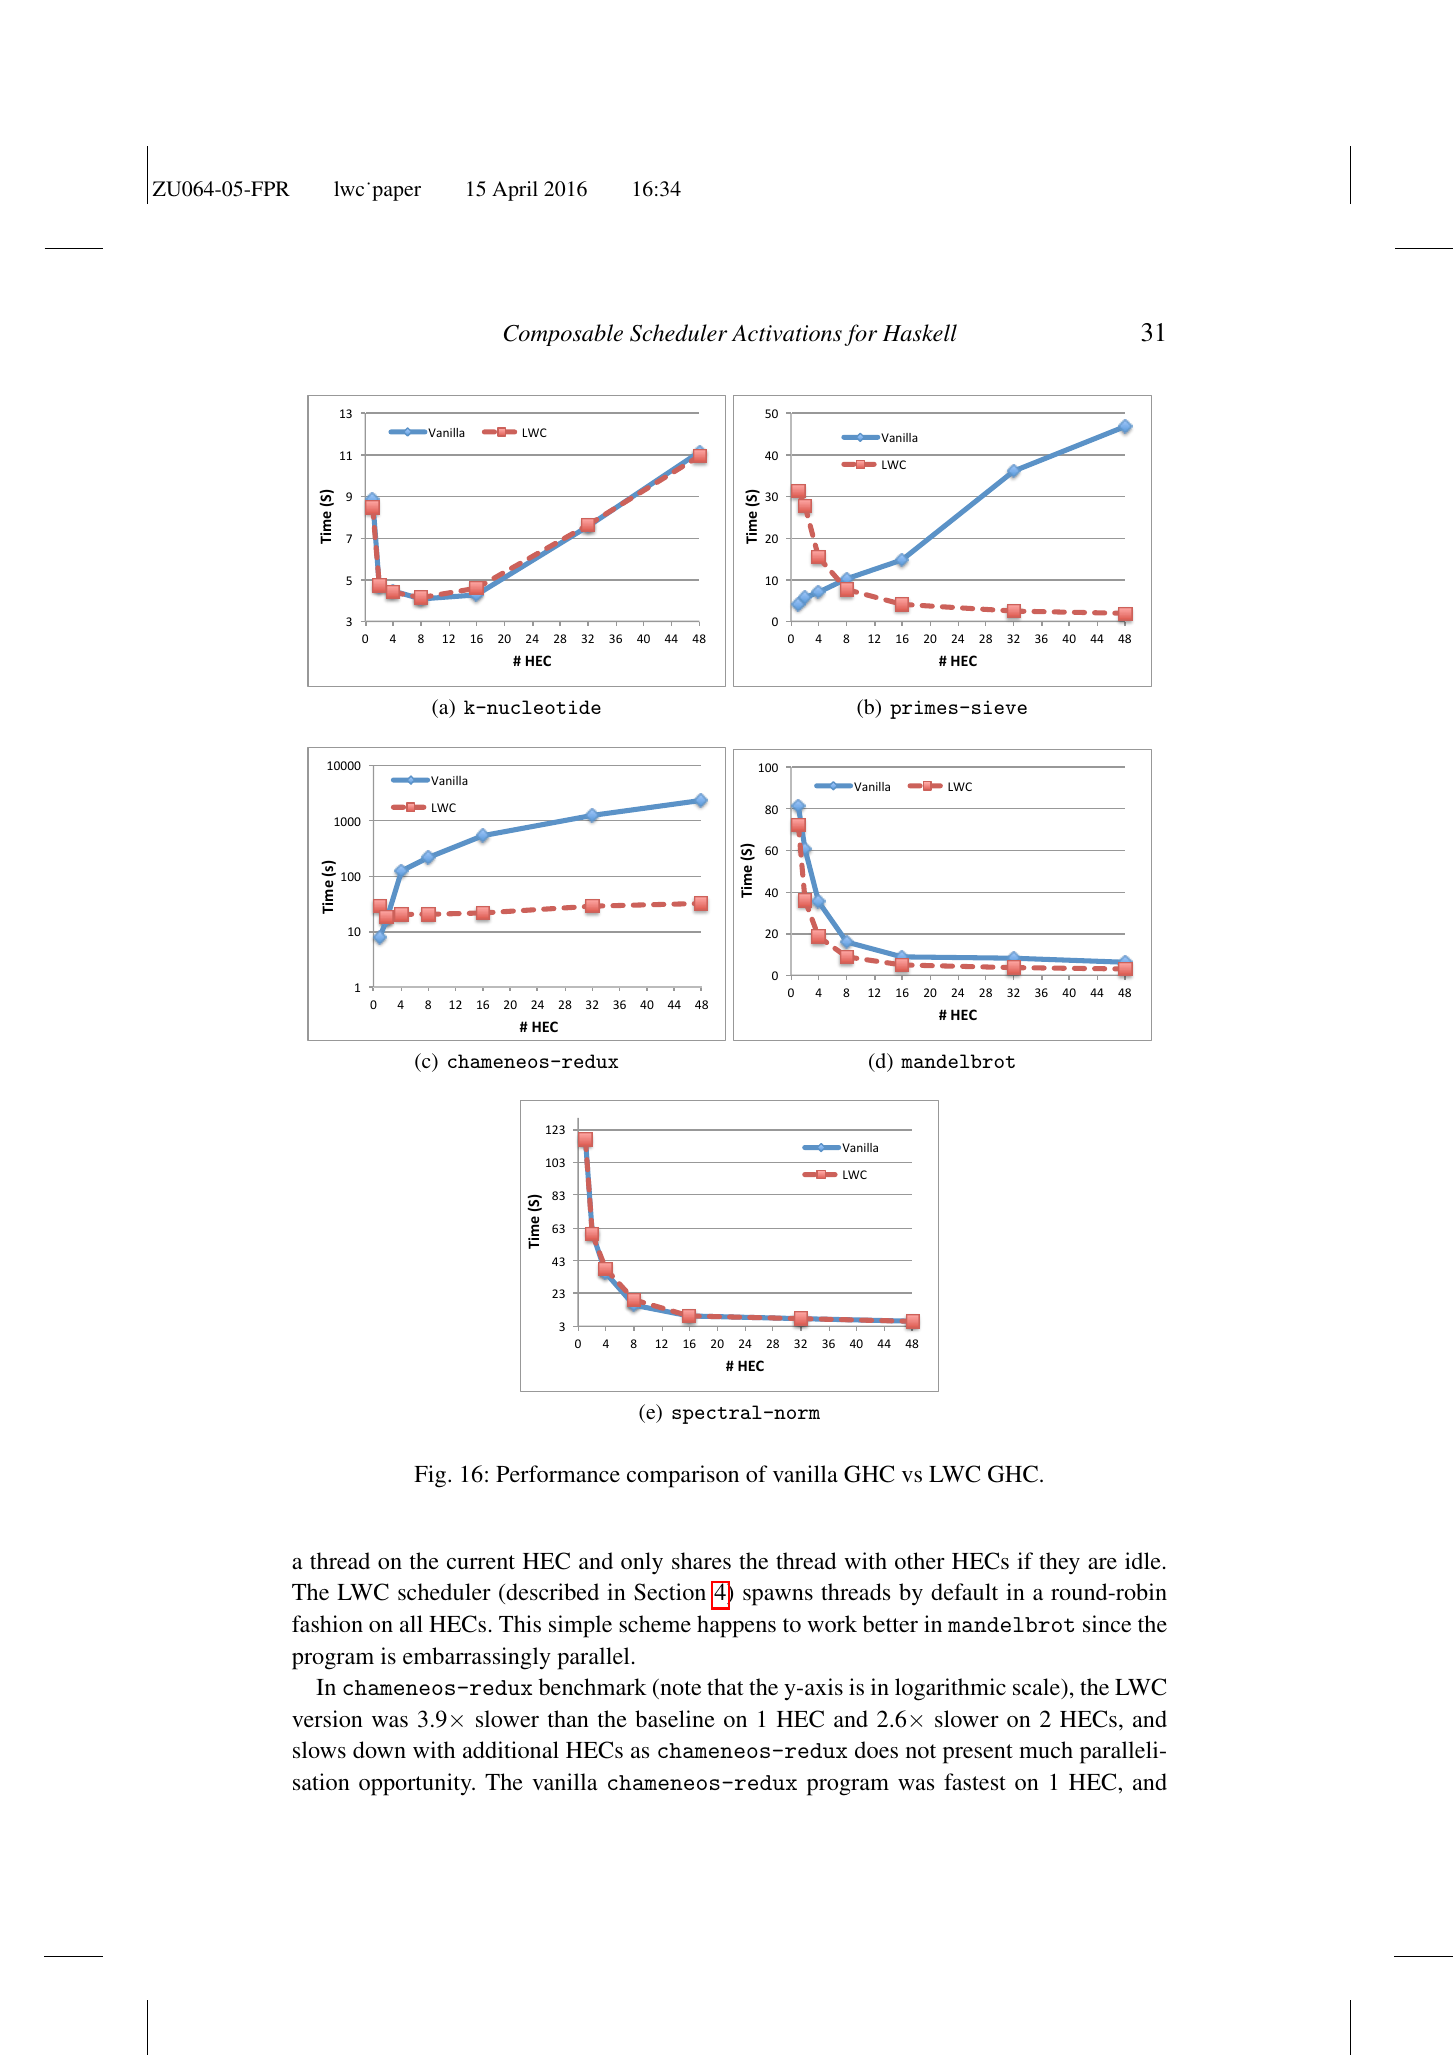 The height and width of the document is (2055, 1453). I want to click on shares, so click(701, 1560).
